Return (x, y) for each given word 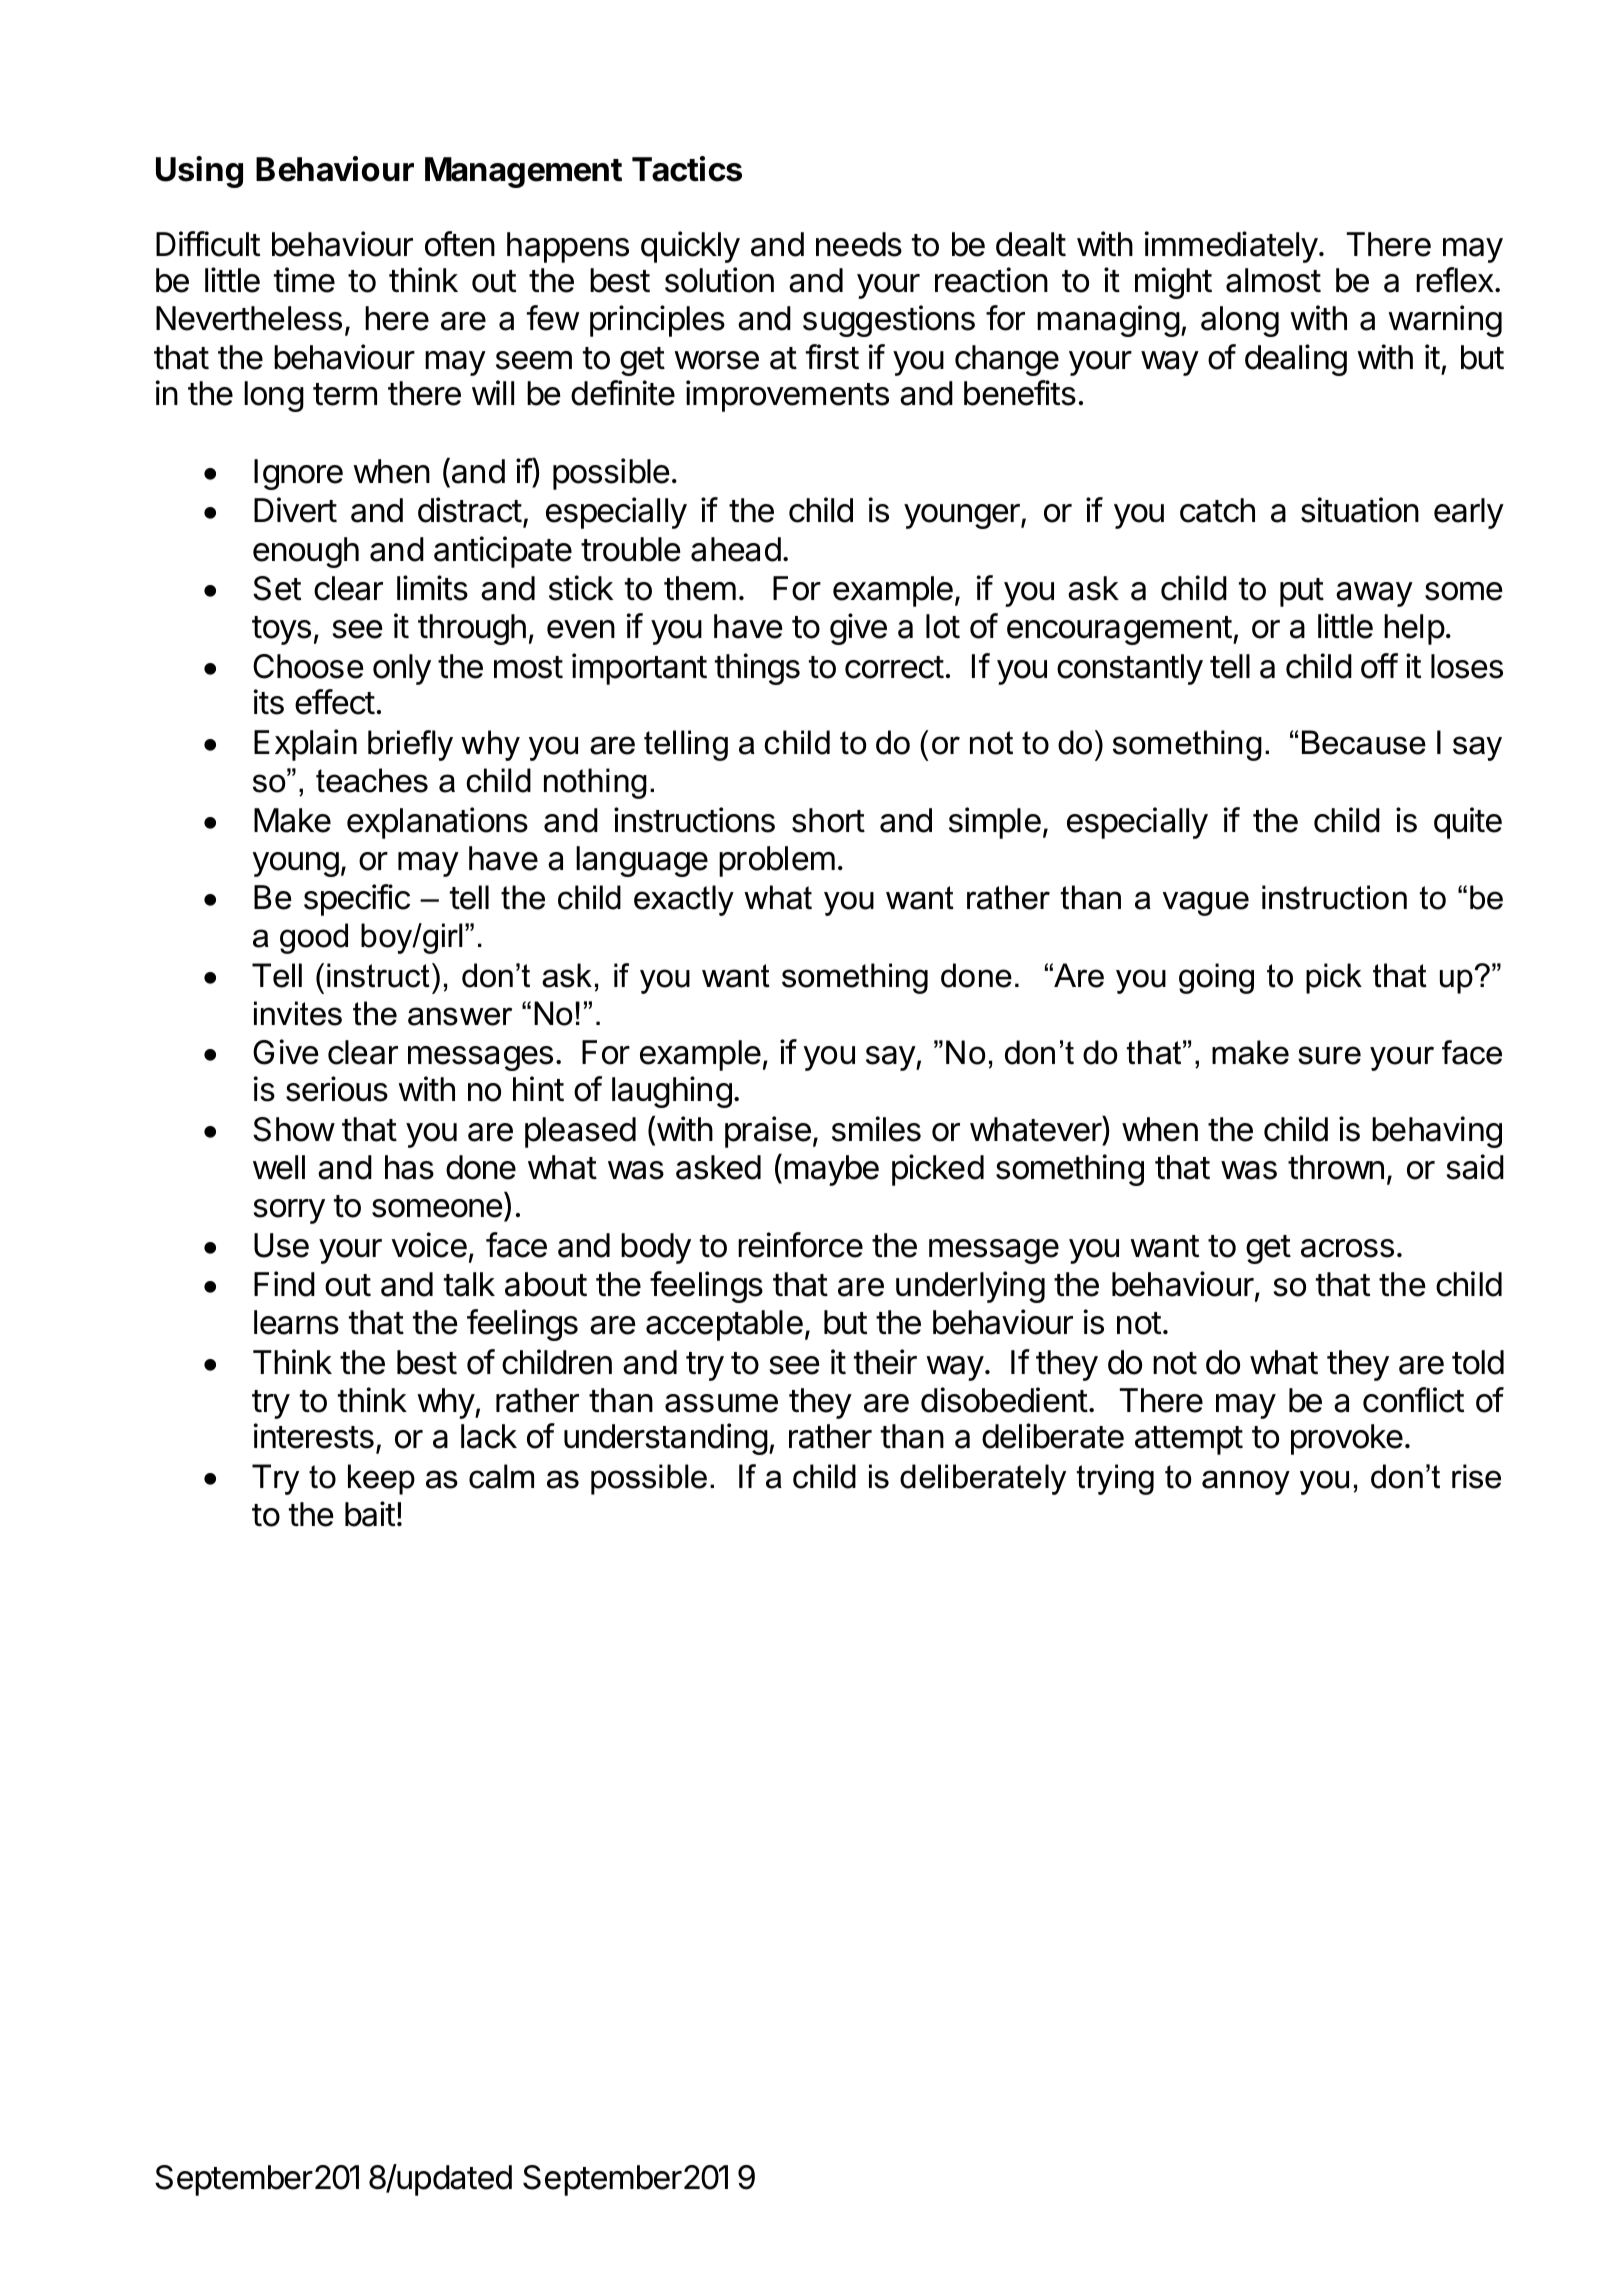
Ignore (298, 474)
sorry (289, 1211)
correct (894, 667)
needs (859, 244)
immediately (1231, 247)
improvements (787, 396)
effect (335, 702)
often (460, 244)
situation (1360, 510)
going (1216, 978)
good (314, 938)
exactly (684, 900)
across (1347, 1248)
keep (381, 1479)
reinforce (800, 1245)
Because (1364, 742)
